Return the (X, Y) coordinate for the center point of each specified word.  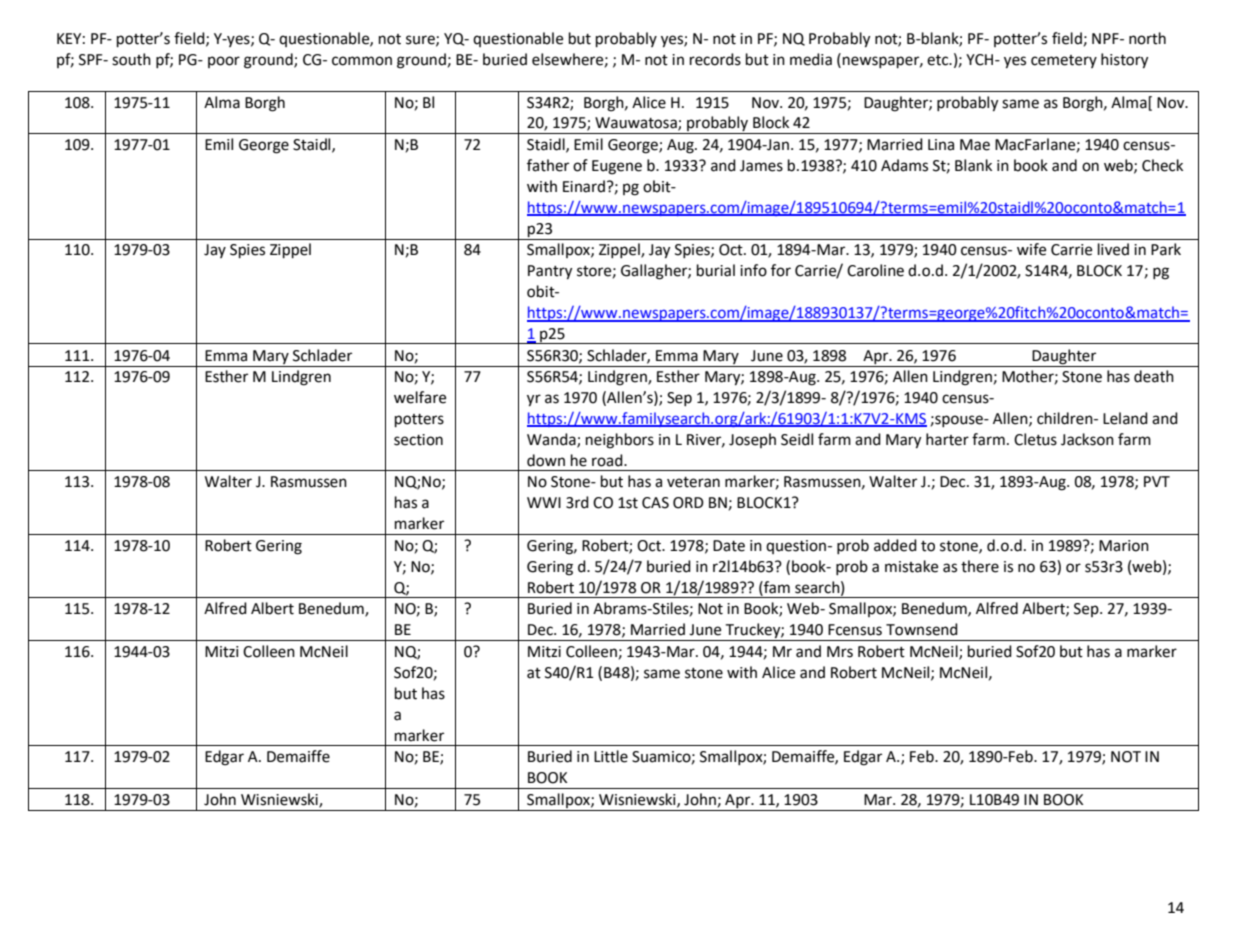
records (715, 59)
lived (1113, 249)
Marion (1124, 546)
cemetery (1064, 61)
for (781, 270)
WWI (544, 502)
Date (729, 546)
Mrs (840, 652)
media (811, 59)
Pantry (550, 272)
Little (611, 756)
